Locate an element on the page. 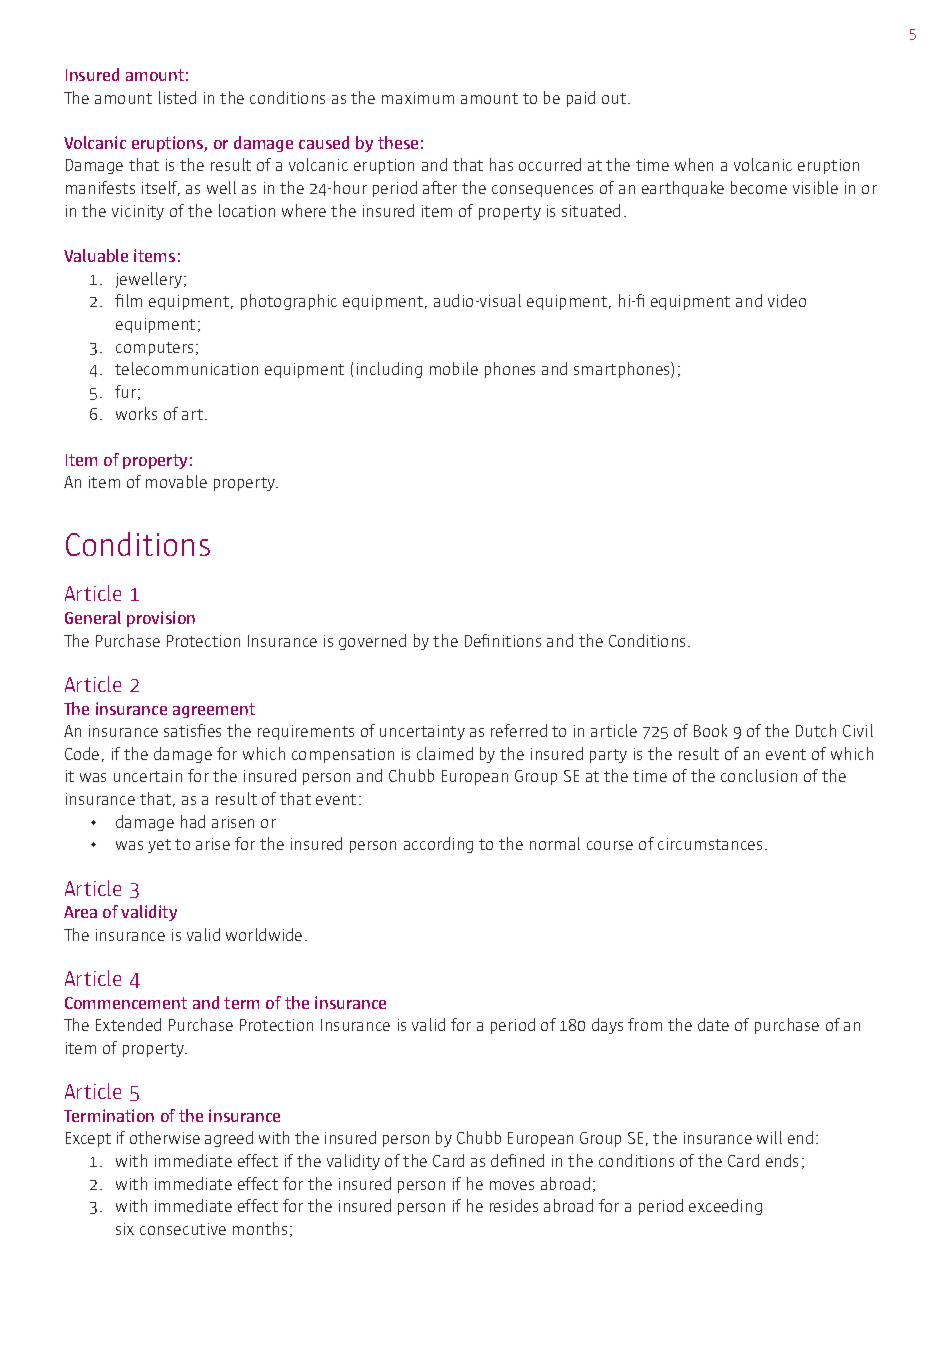 This page has width=949, height=1347. Definitions is located at coordinates (503, 640).
